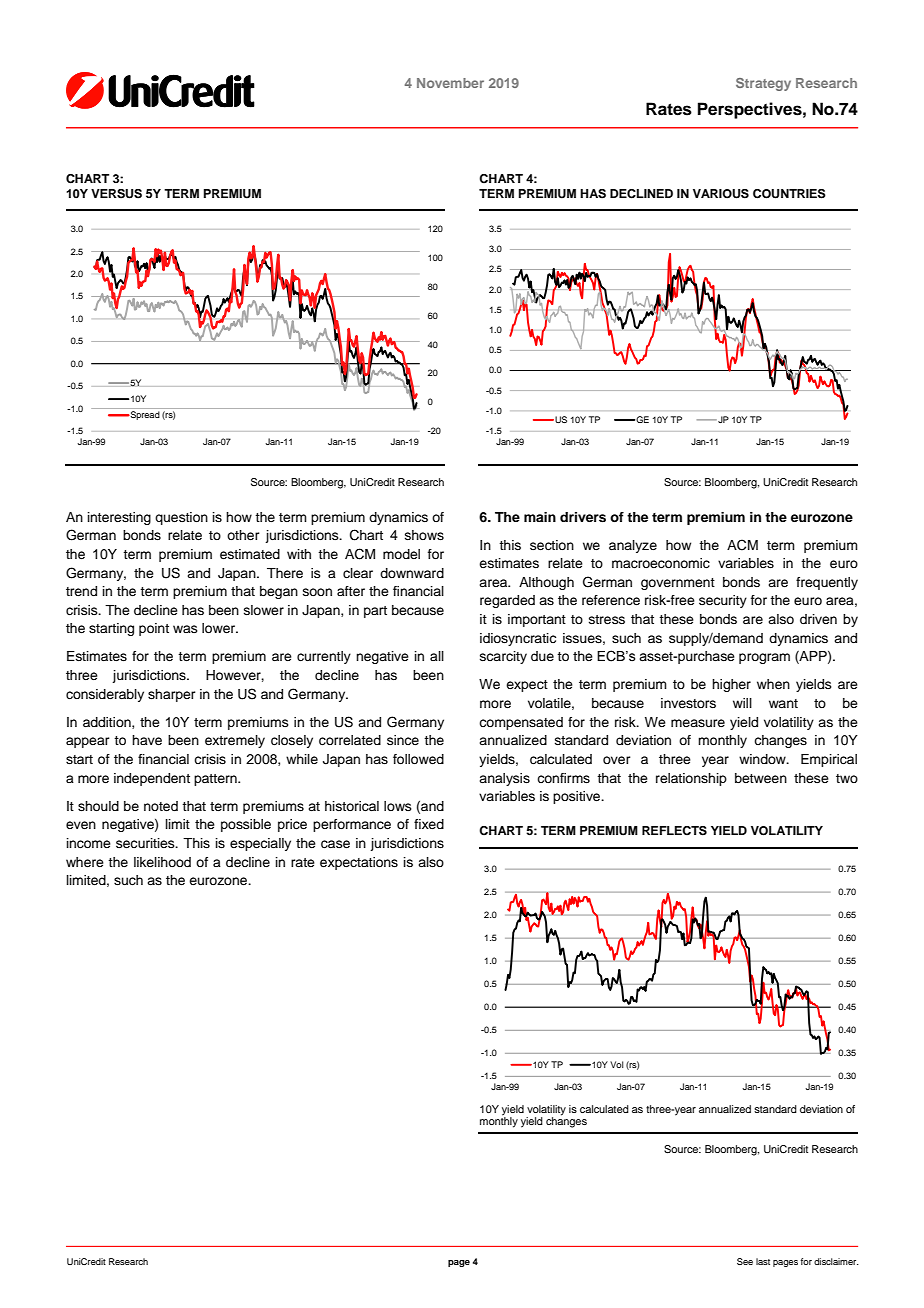 The height and width of the screenshot is (1308, 924). What do you see at coordinates (721, 194) in the screenshot?
I see `VARIOUS` at bounding box center [721, 194].
